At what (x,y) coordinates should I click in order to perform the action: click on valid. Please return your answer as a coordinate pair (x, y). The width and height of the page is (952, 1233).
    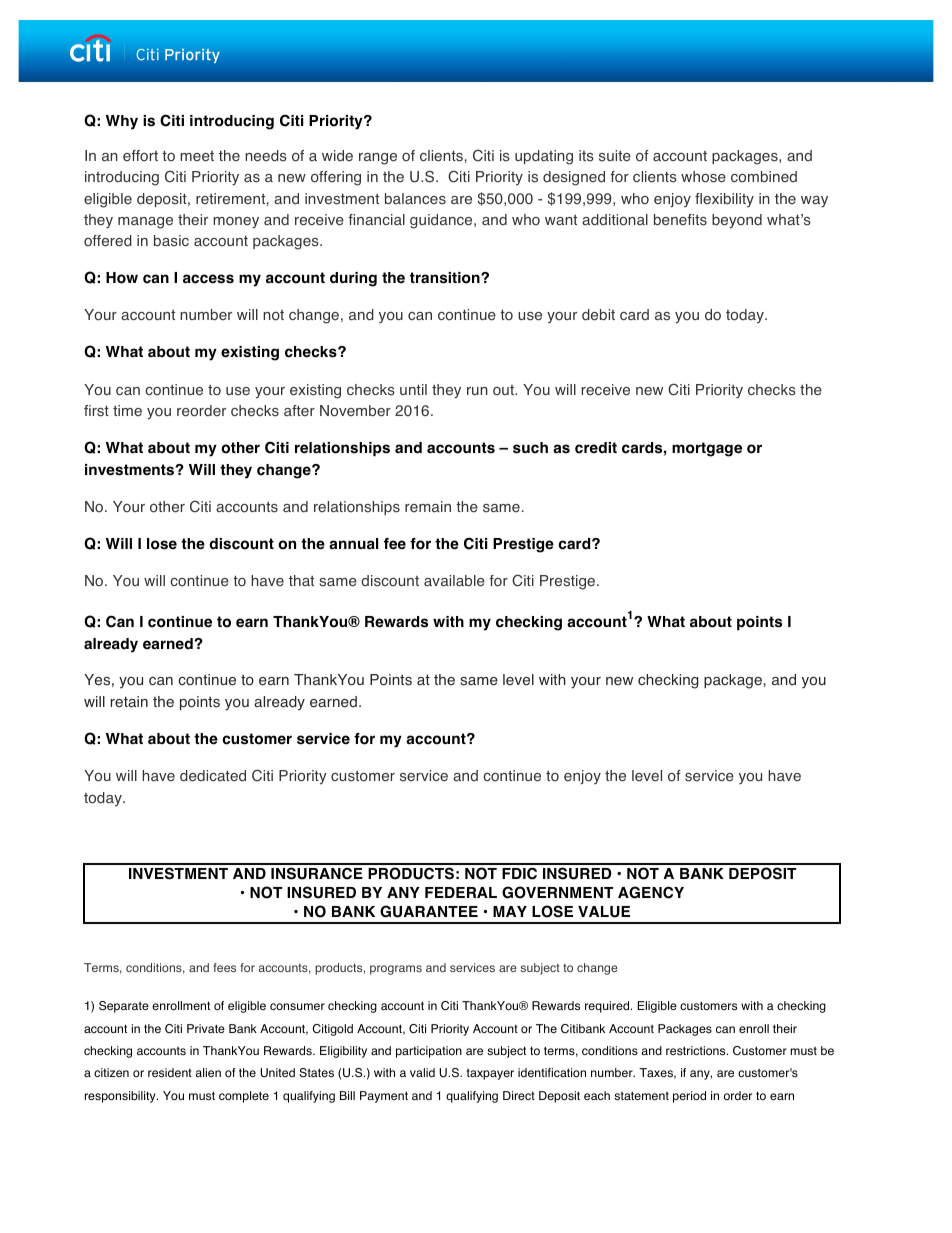
    Looking at the image, I should click on (422, 1072).
